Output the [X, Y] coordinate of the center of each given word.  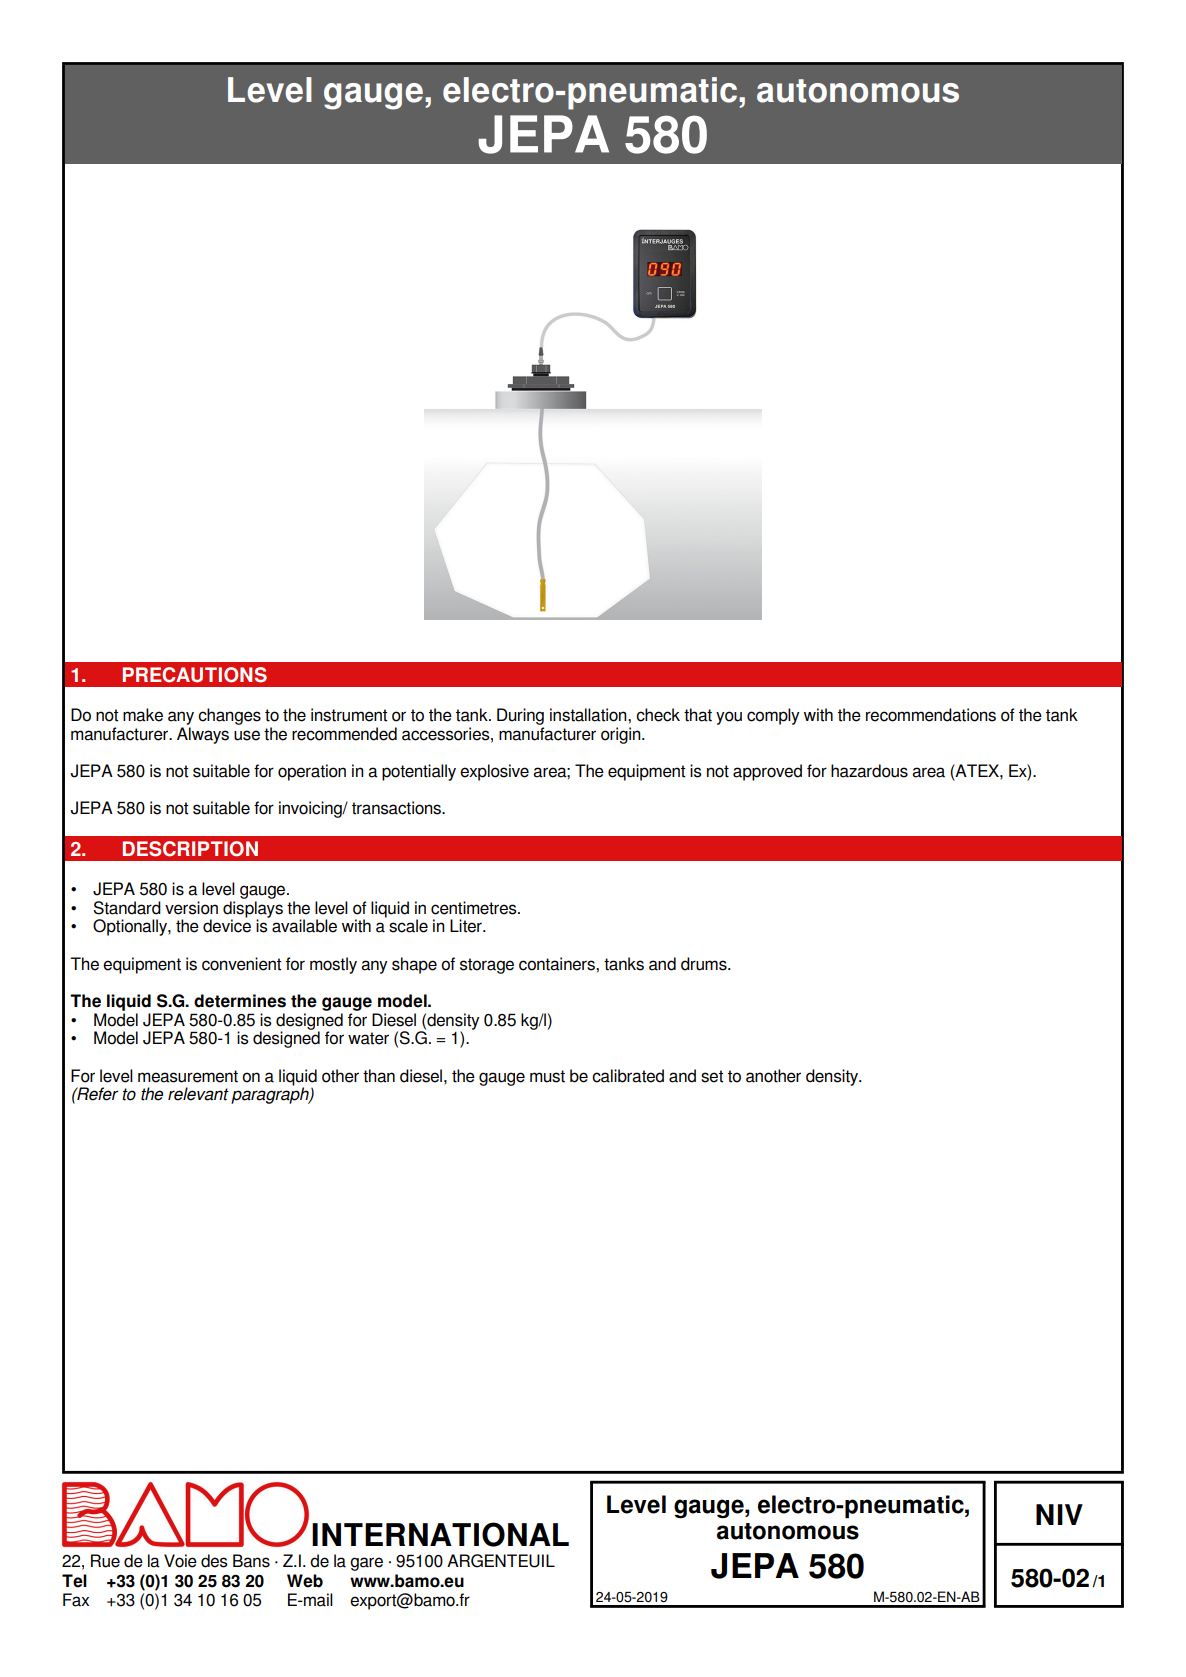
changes [229, 716]
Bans [251, 1561]
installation [589, 715]
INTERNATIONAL [440, 1534]
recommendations [931, 715]
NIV [1059, 1514]
